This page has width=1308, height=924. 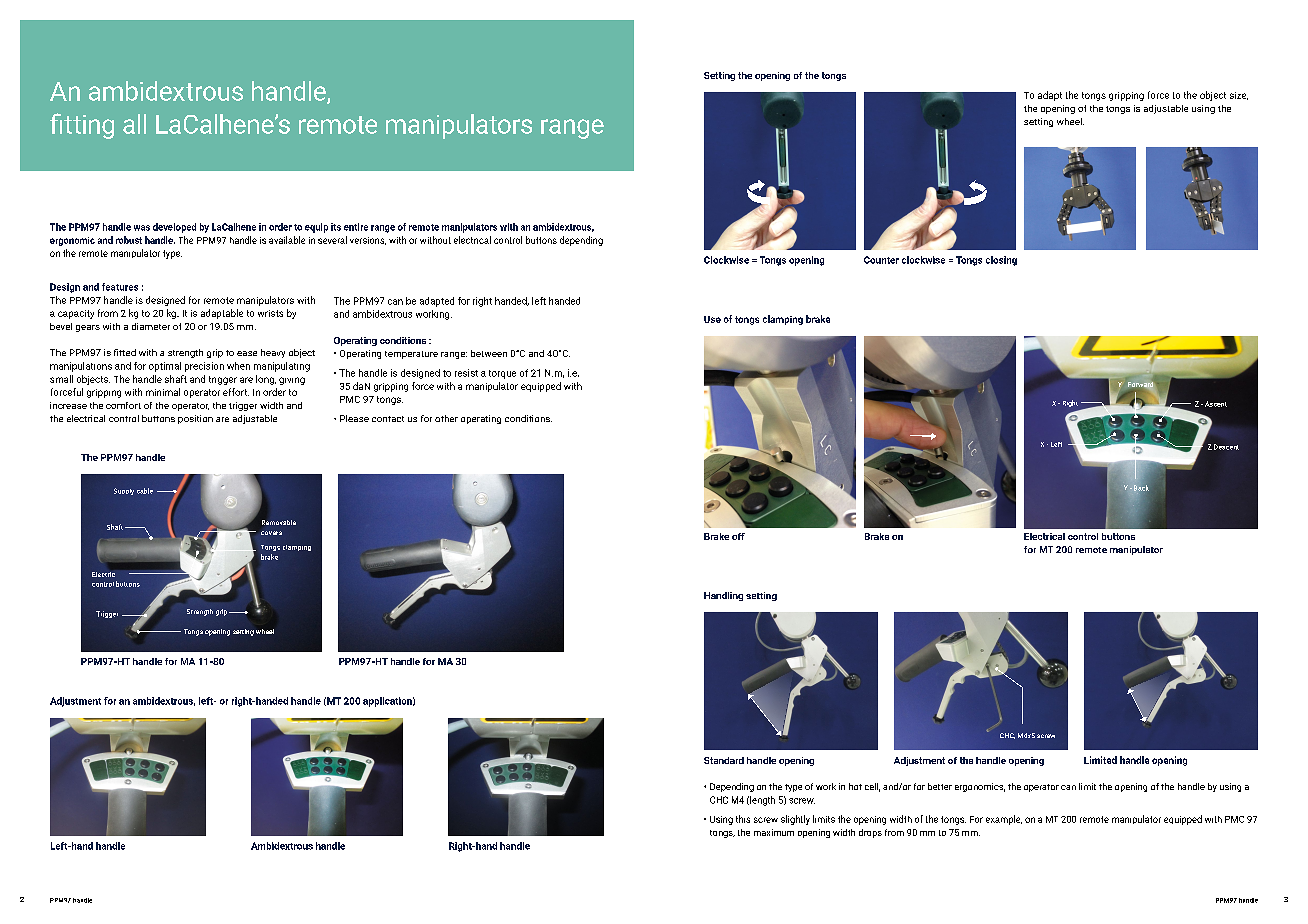 I want to click on fitting, so click(x=82, y=126).
